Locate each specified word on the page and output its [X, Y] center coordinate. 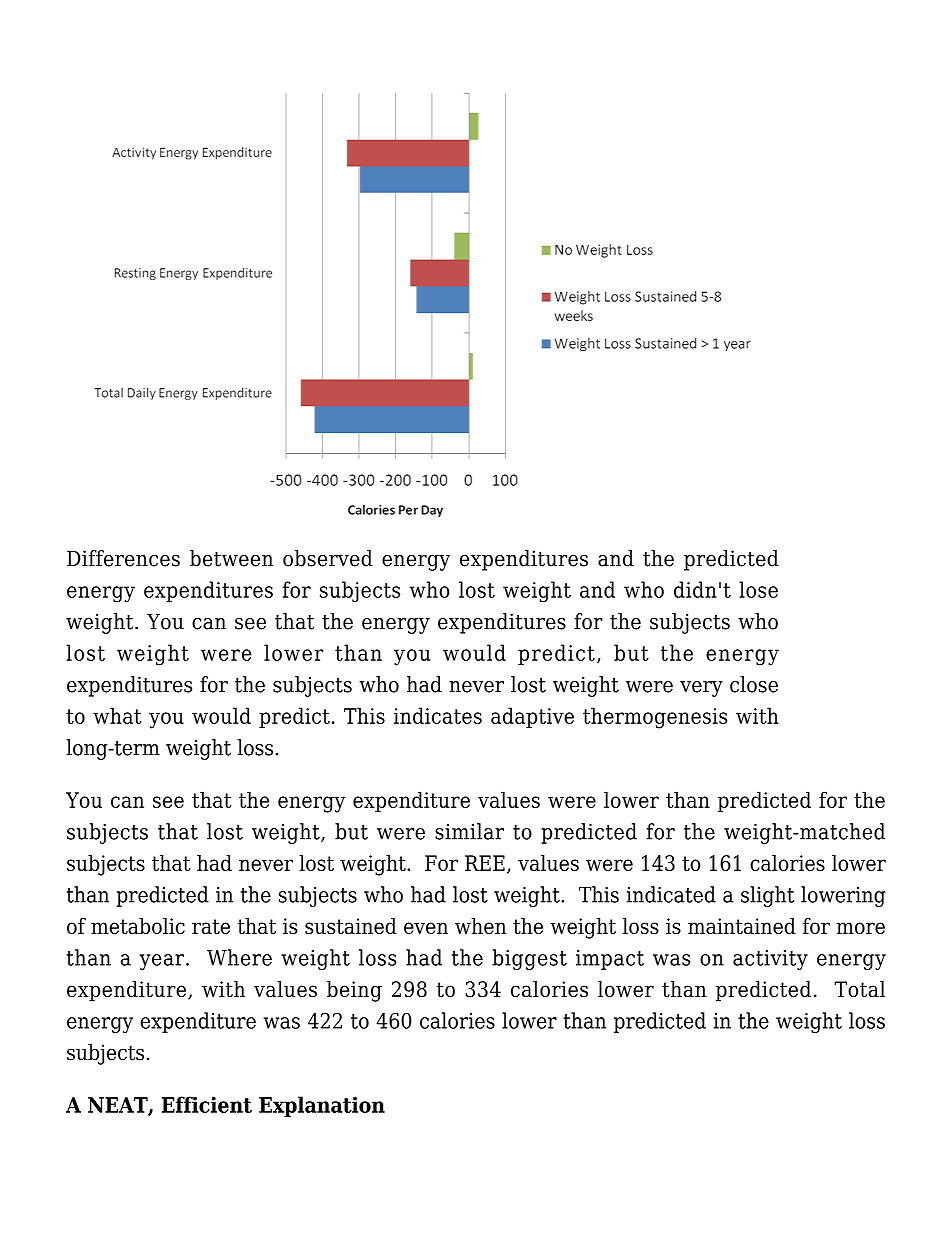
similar [469, 831]
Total [859, 989]
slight [767, 896]
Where [239, 957]
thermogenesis [655, 718]
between [231, 558]
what [117, 715]
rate [211, 926]
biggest [529, 959]
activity [770, 960]
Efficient [207, 1104]
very [701, 689]
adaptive [532, 717]
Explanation [322, 1106]
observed [328, 558]
